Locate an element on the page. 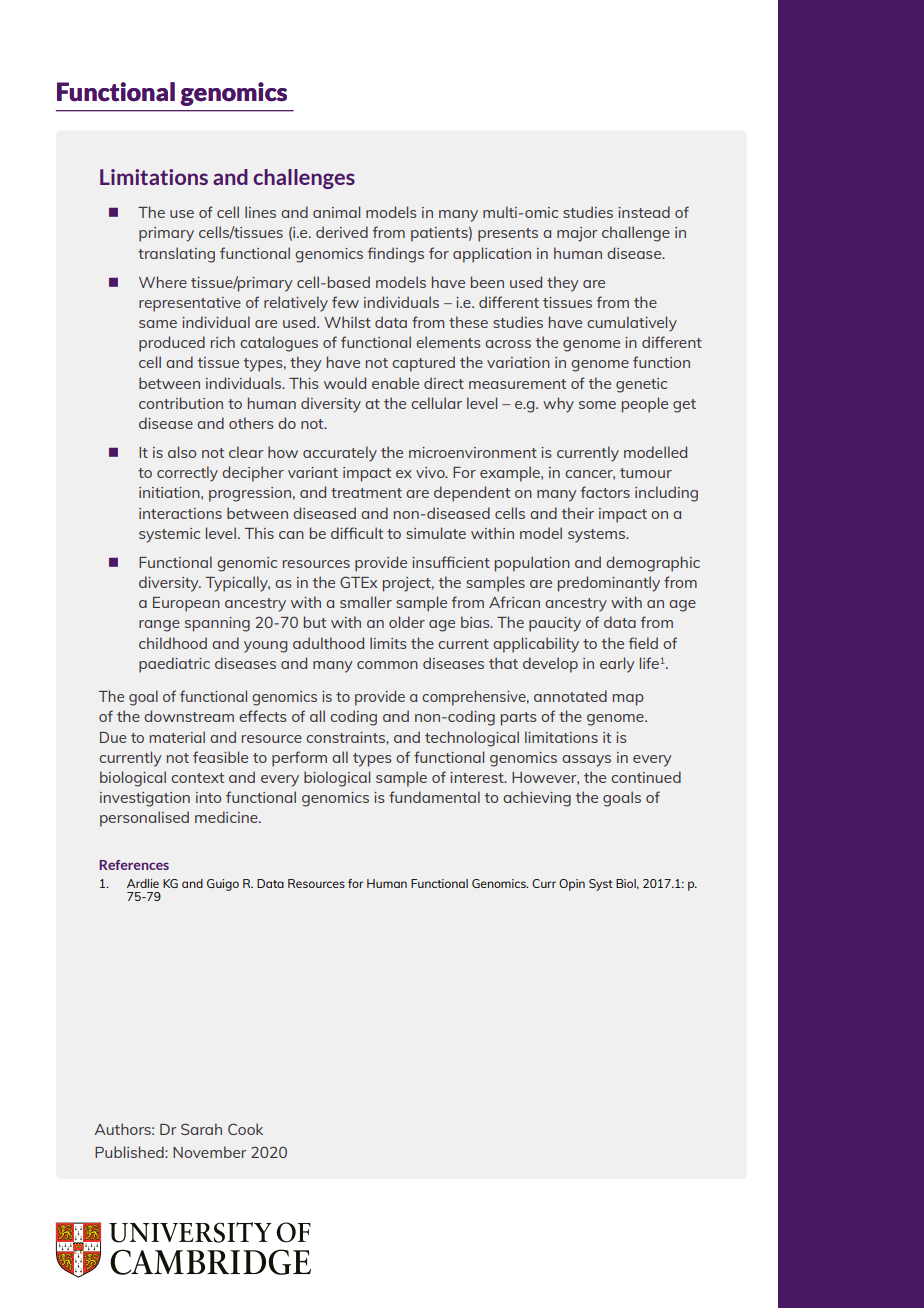 This page has width=924, height=1308. their is located at coordinates (578, 513).
